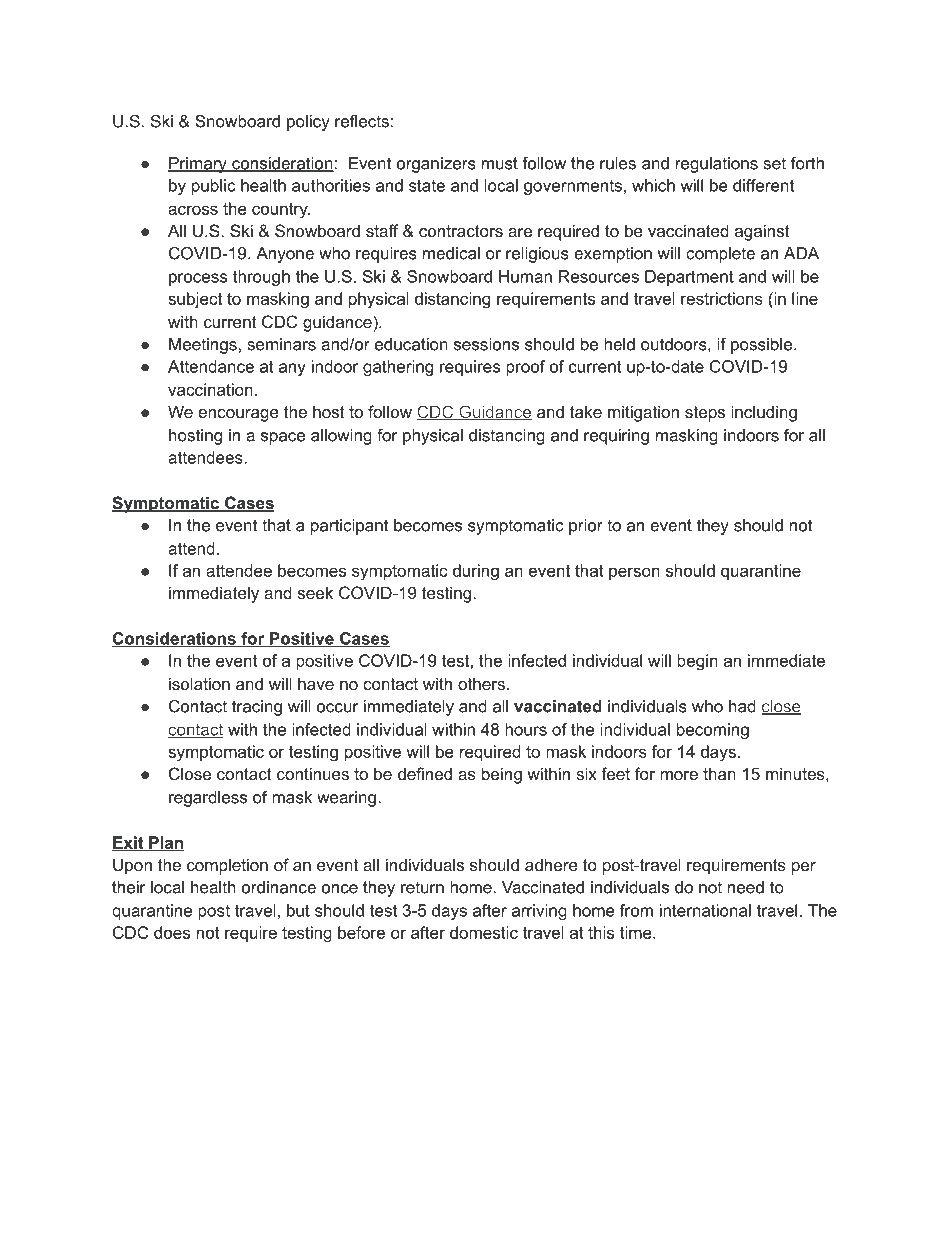 This document has height=1233, width=952. I want to click on must, so click(500, 163).
